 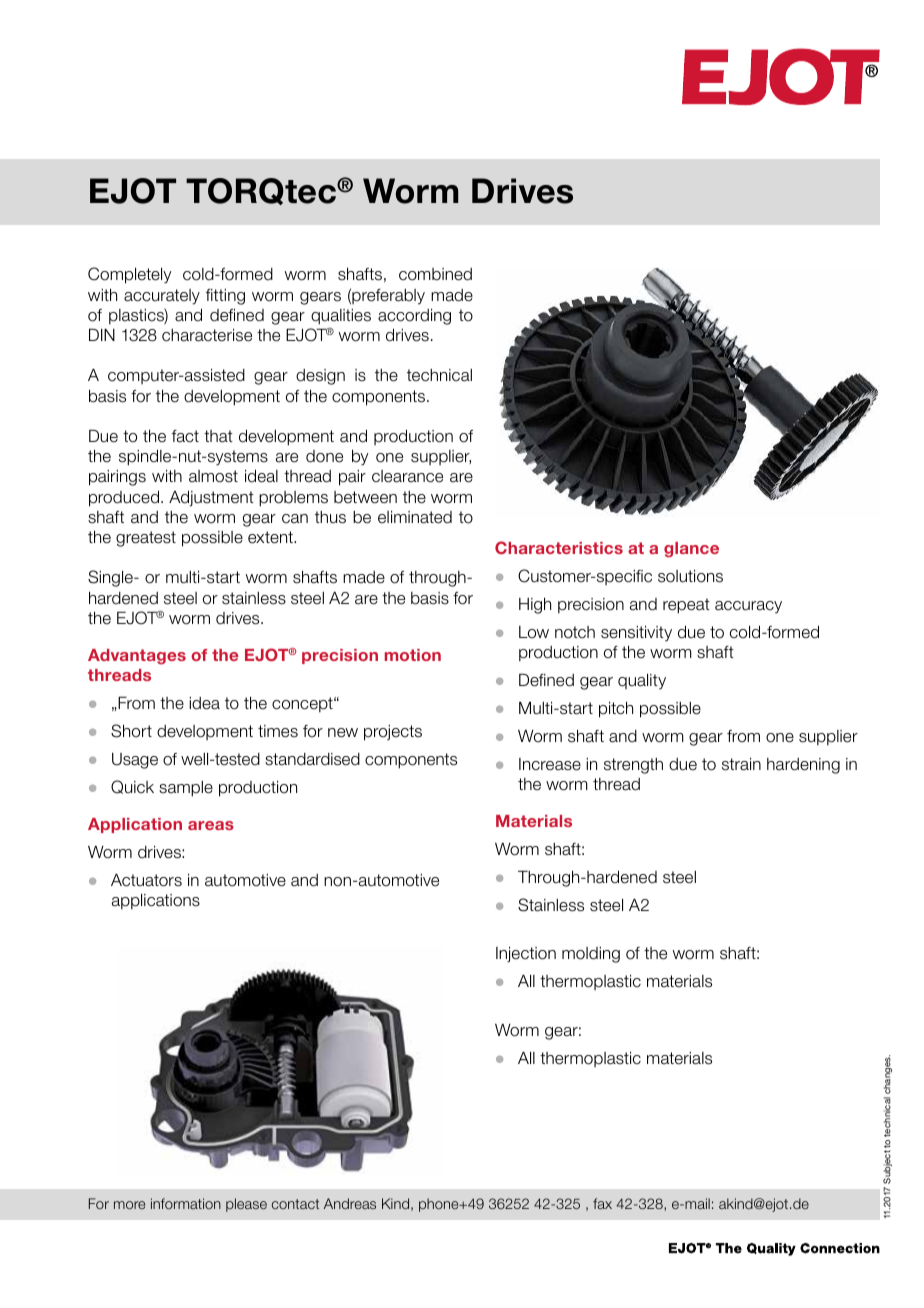 What do you see at coordinates (741, 764) in the document?
I see `strain` at bounding box center [741, 764].
